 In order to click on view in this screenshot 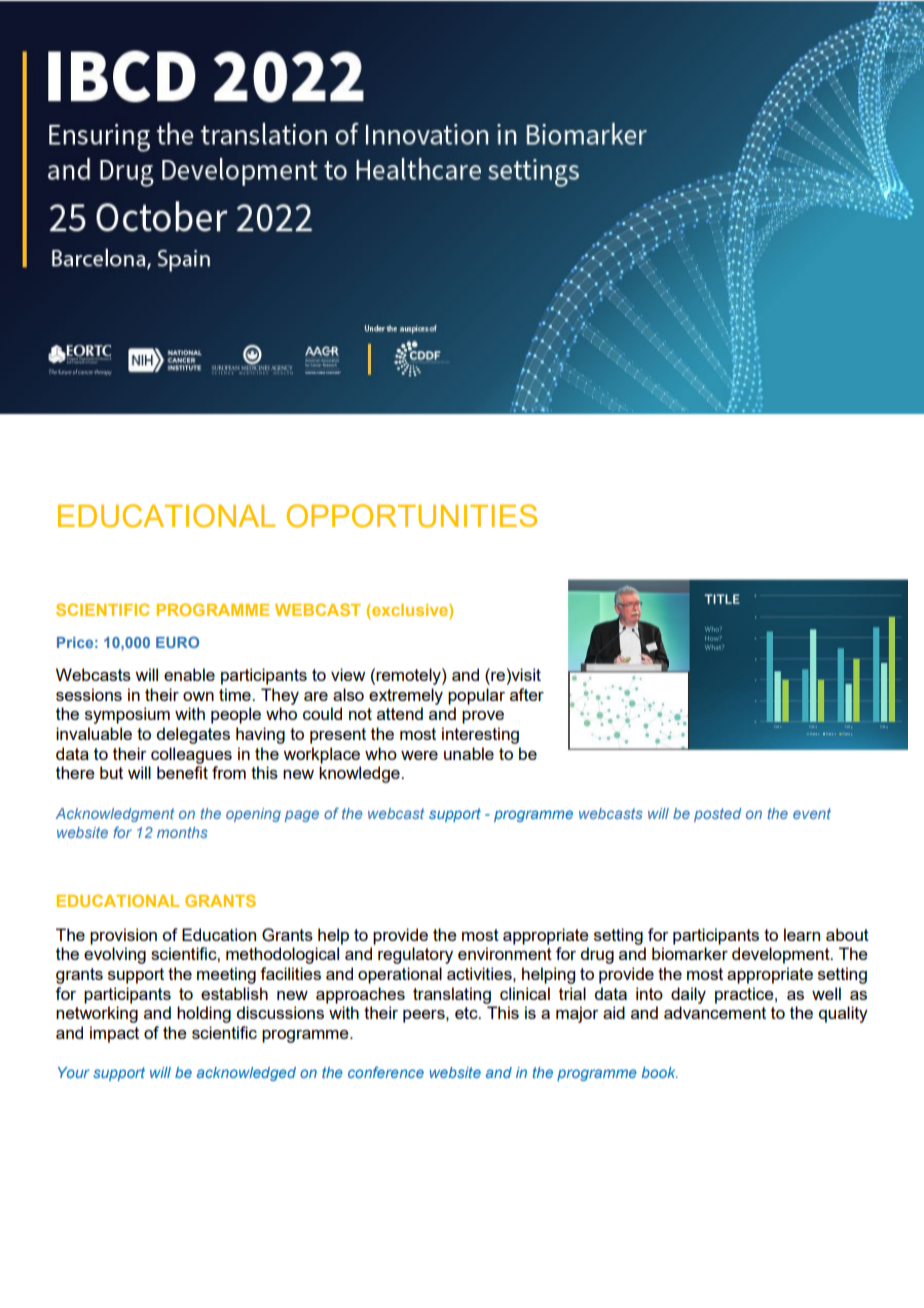, I will do `click(348, 674)`.
